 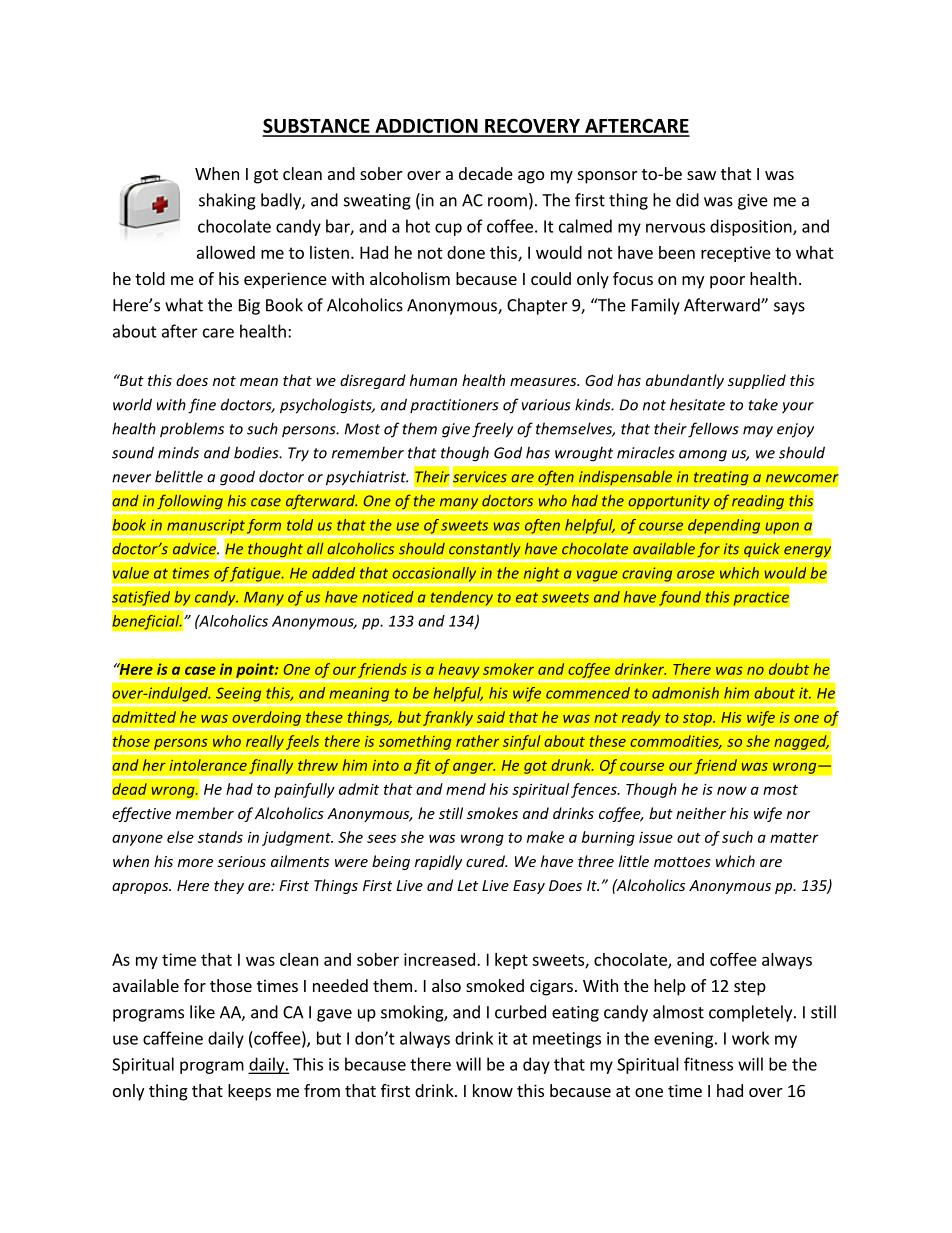 I want to click on arose, so click(x=696, y=574).
